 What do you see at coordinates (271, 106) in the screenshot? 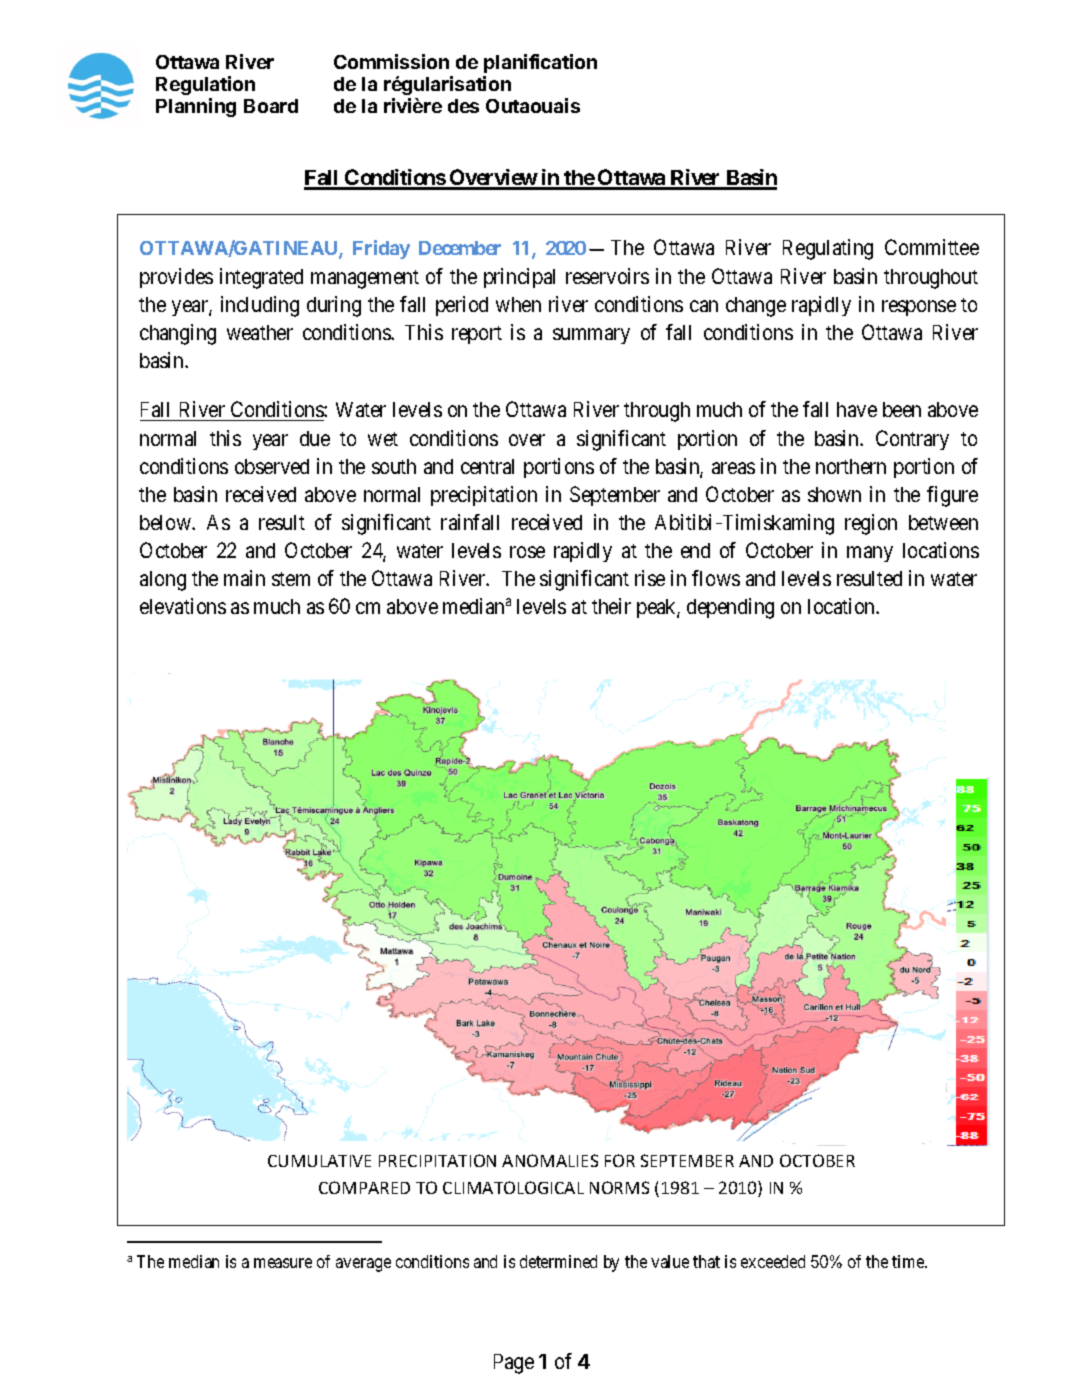
I see `Board` at bounding box center [271, 106].
